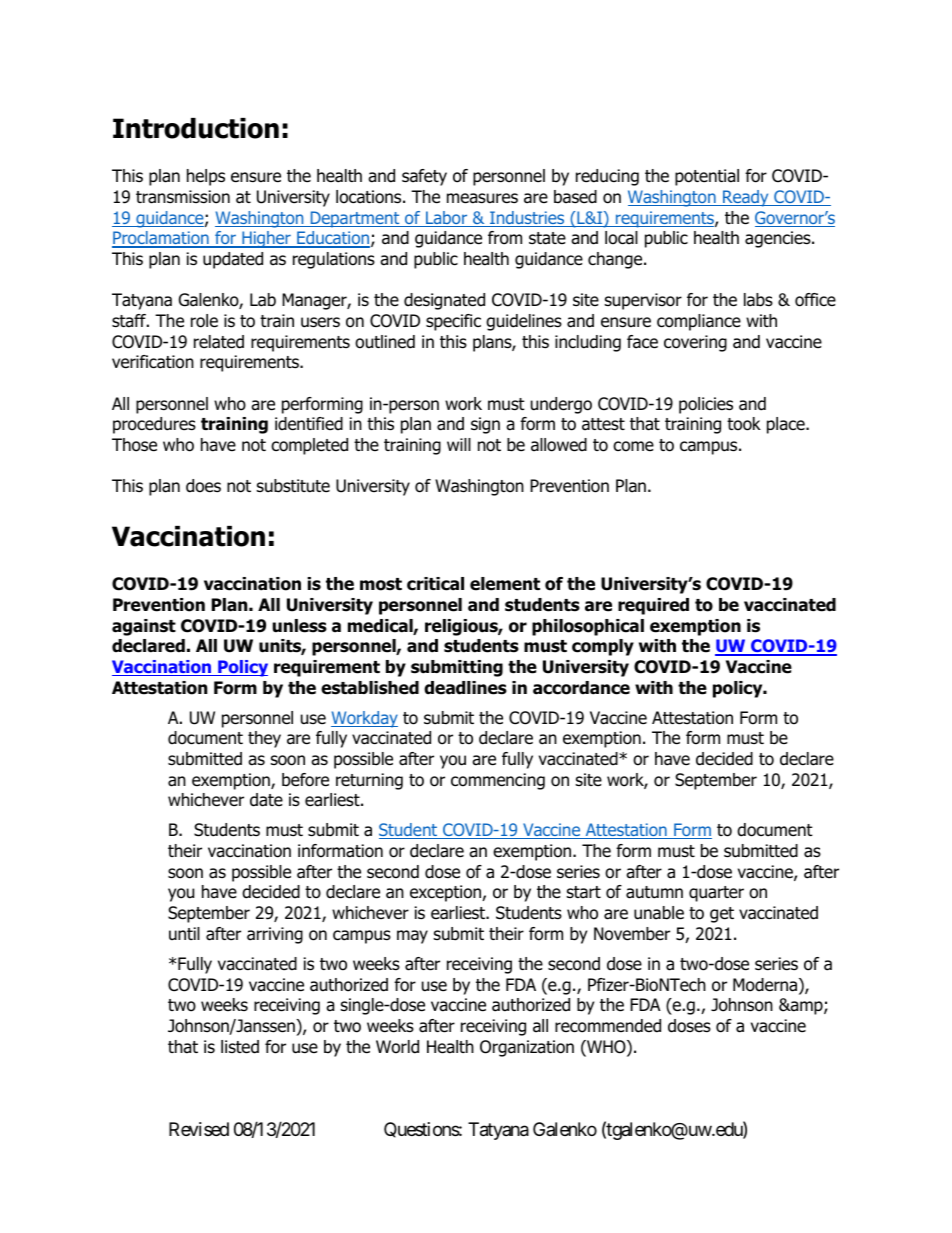  I want to click on required, so click(653, 606).
